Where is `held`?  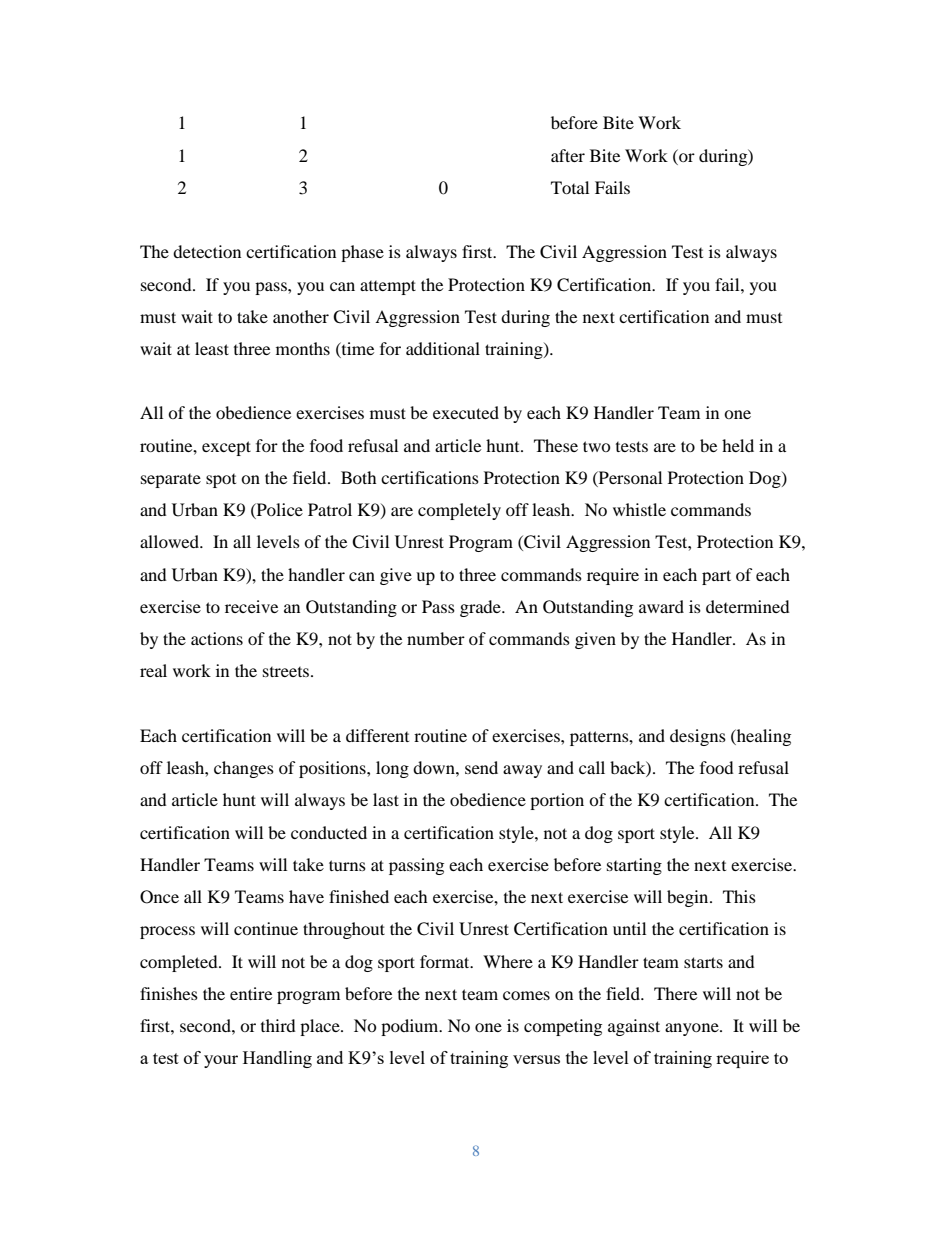
held is located at coordinates (738, 445).
